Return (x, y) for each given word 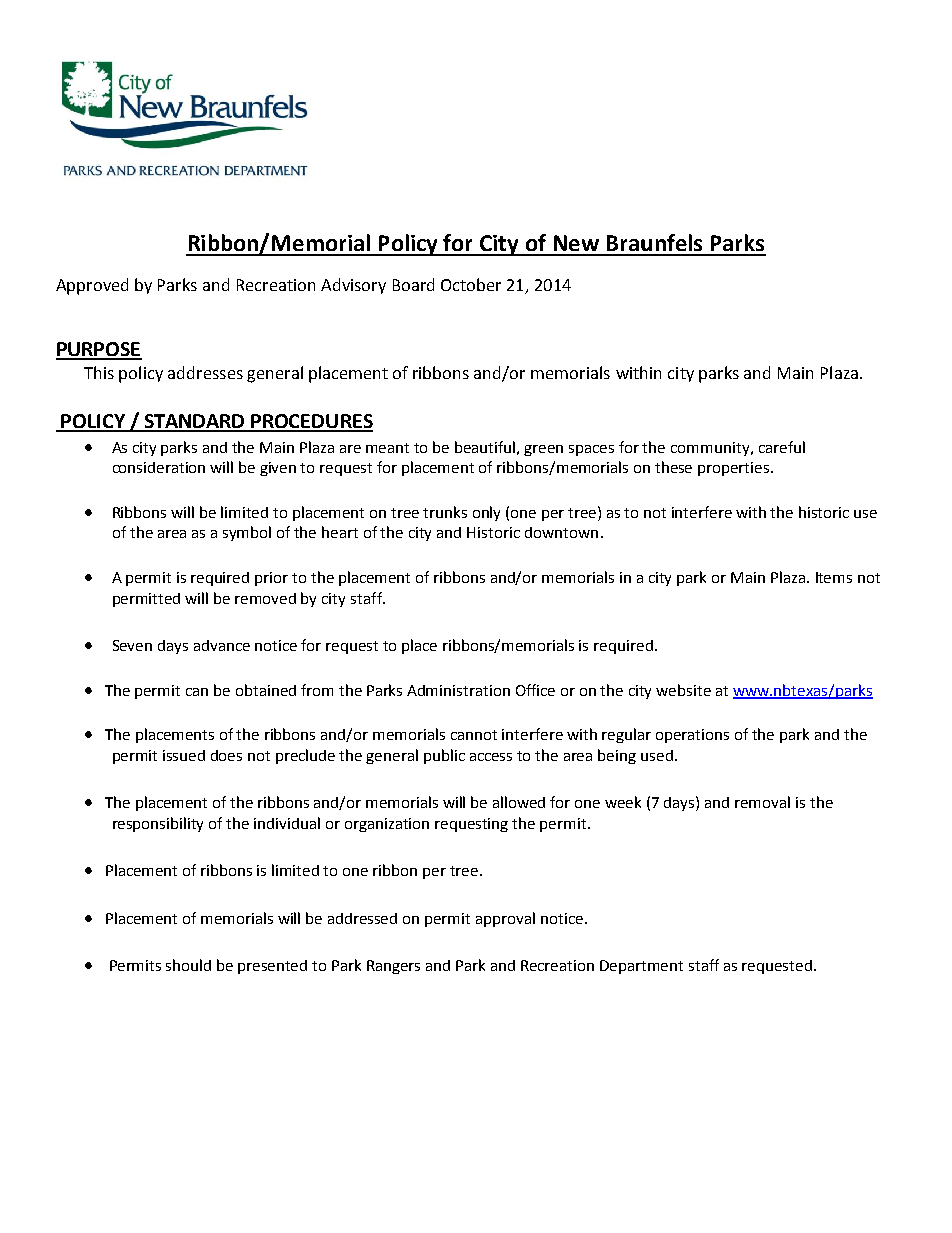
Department (641, 967)
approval (505, 919)
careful (782, 447)
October (471, 284)
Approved (92, 286)
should (188, 965)
